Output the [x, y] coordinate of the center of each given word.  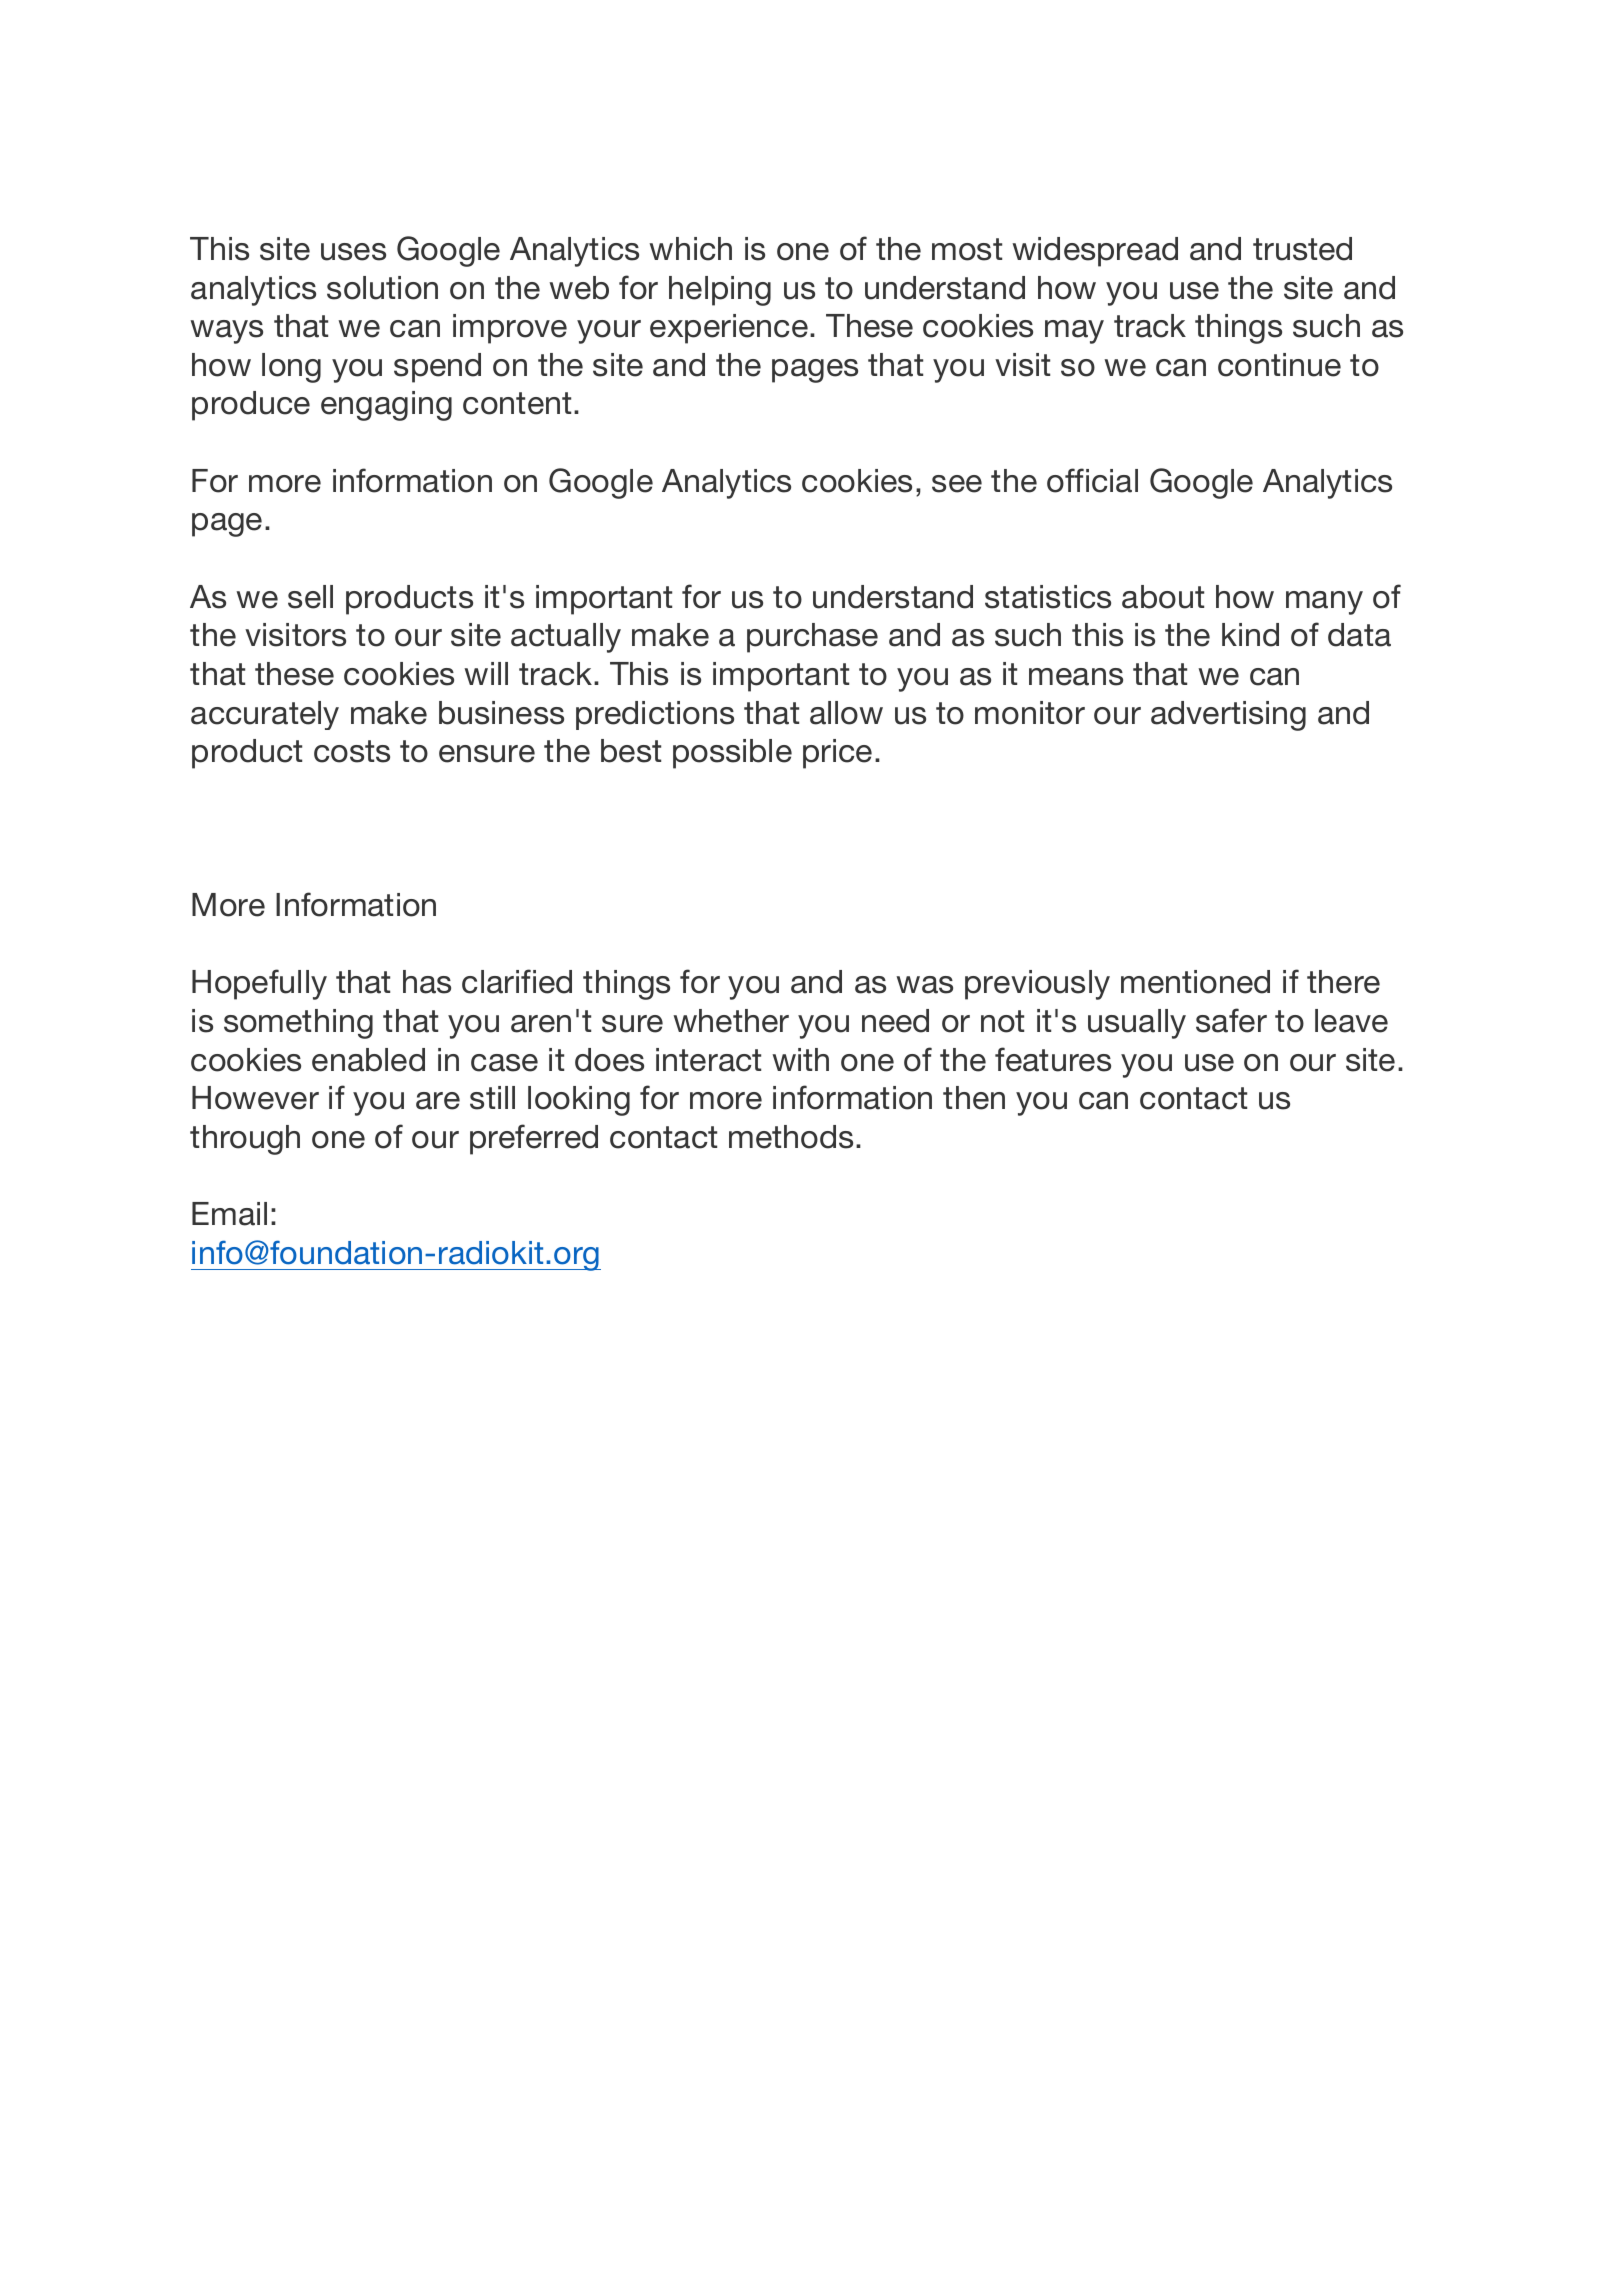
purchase [812, 638]
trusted [1302, 249]
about [1163, 597]
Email [229, 1214]
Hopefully [259, 984]
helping [720, 291]
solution [382, 288]
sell [310, 597]
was [924, 985]
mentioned [1195, 982]
